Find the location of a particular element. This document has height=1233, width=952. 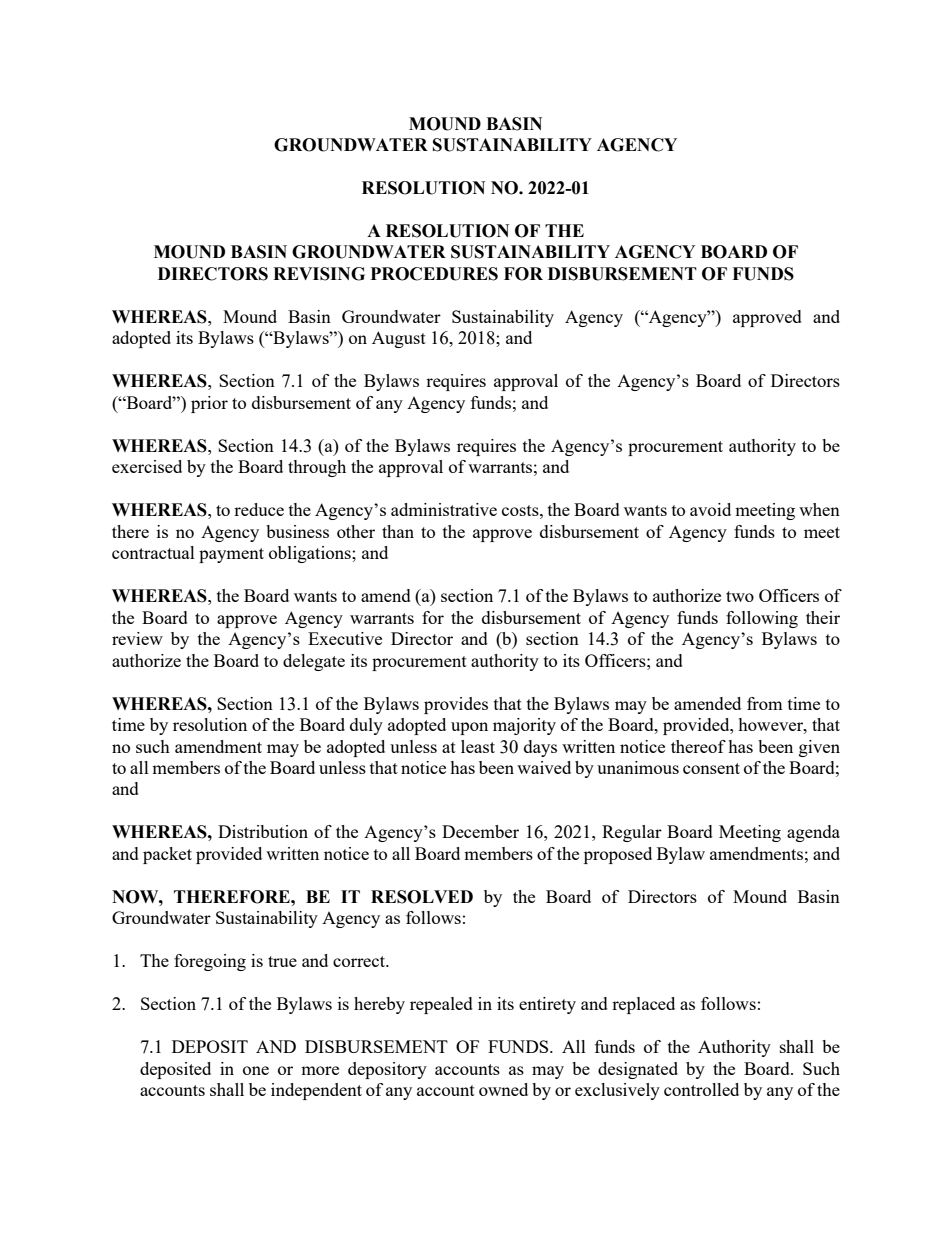

RESOLVED is located at coordinates (422, 897).
